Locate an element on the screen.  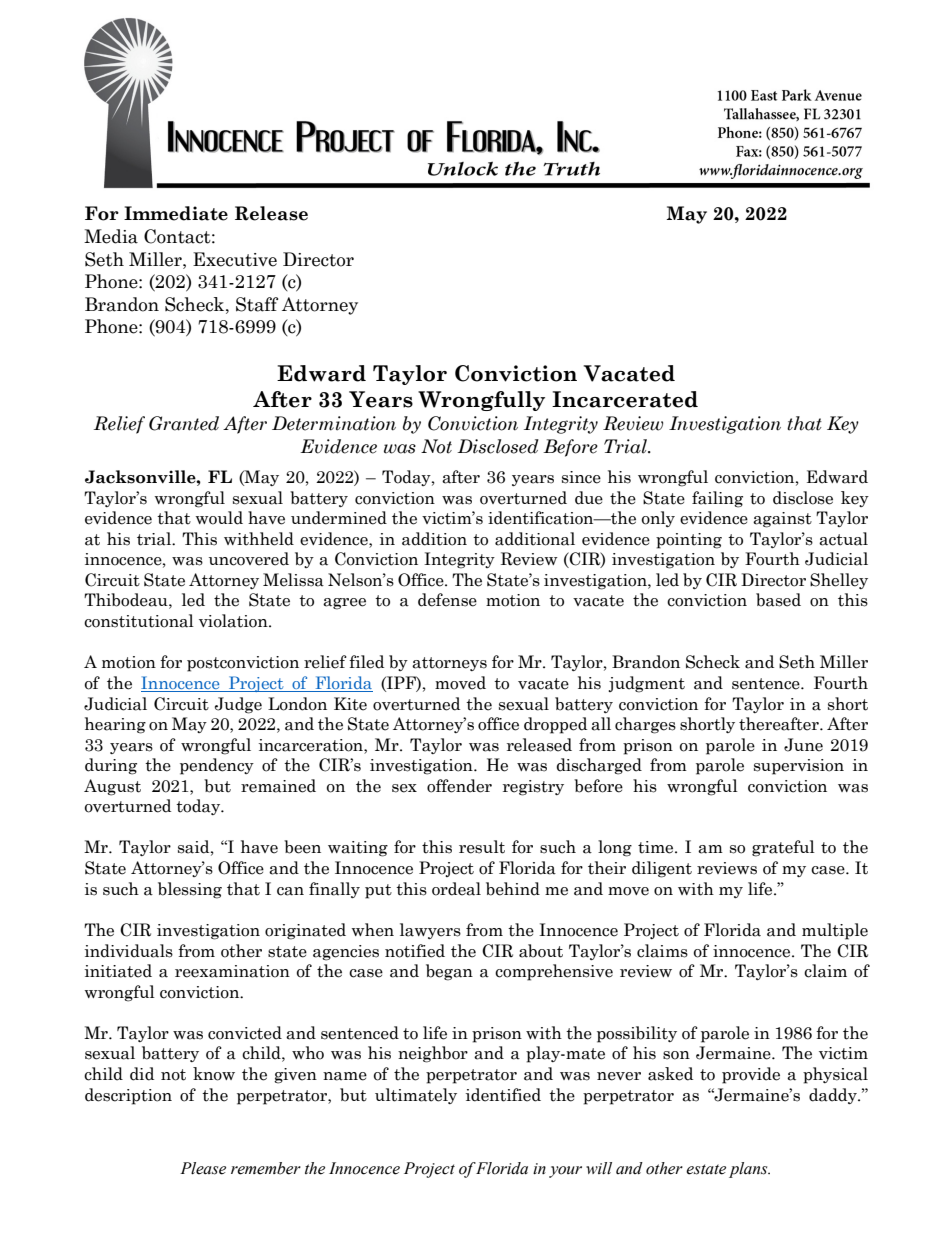
Staff is located at coordinates (257, 304).
